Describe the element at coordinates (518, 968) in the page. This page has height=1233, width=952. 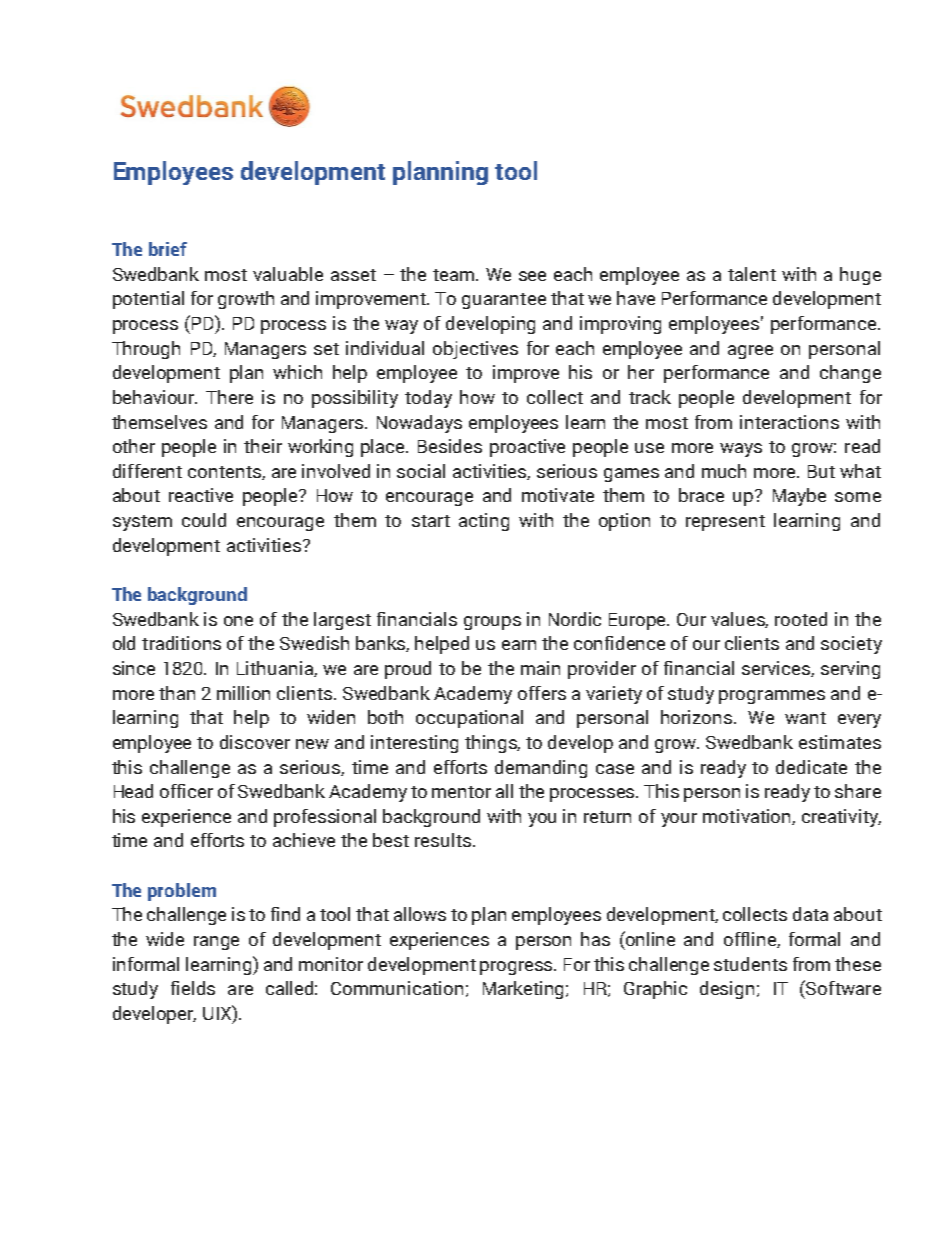
I see `progress` at that location.
